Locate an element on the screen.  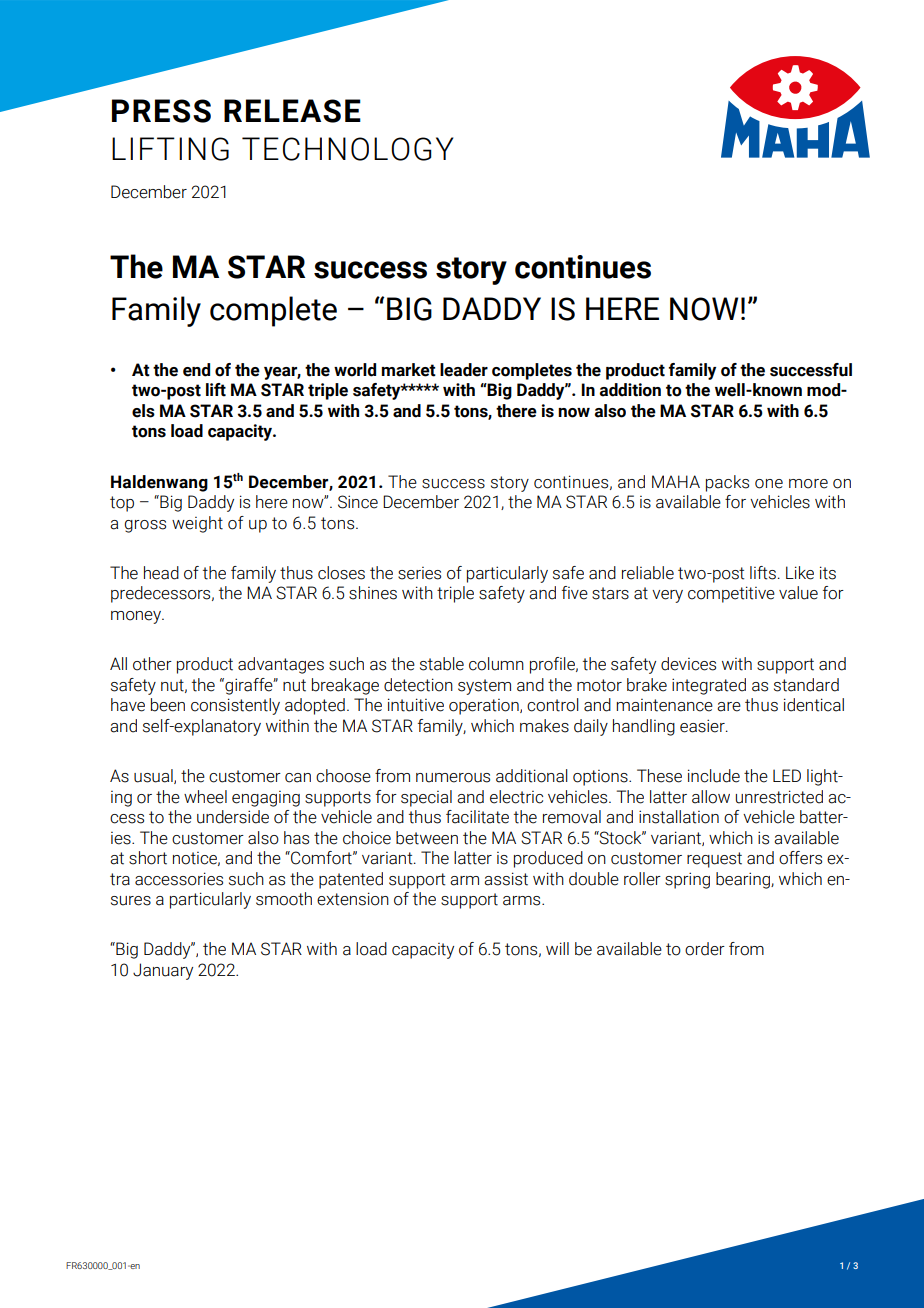
PRESS is located at coordinates (161, 111).
